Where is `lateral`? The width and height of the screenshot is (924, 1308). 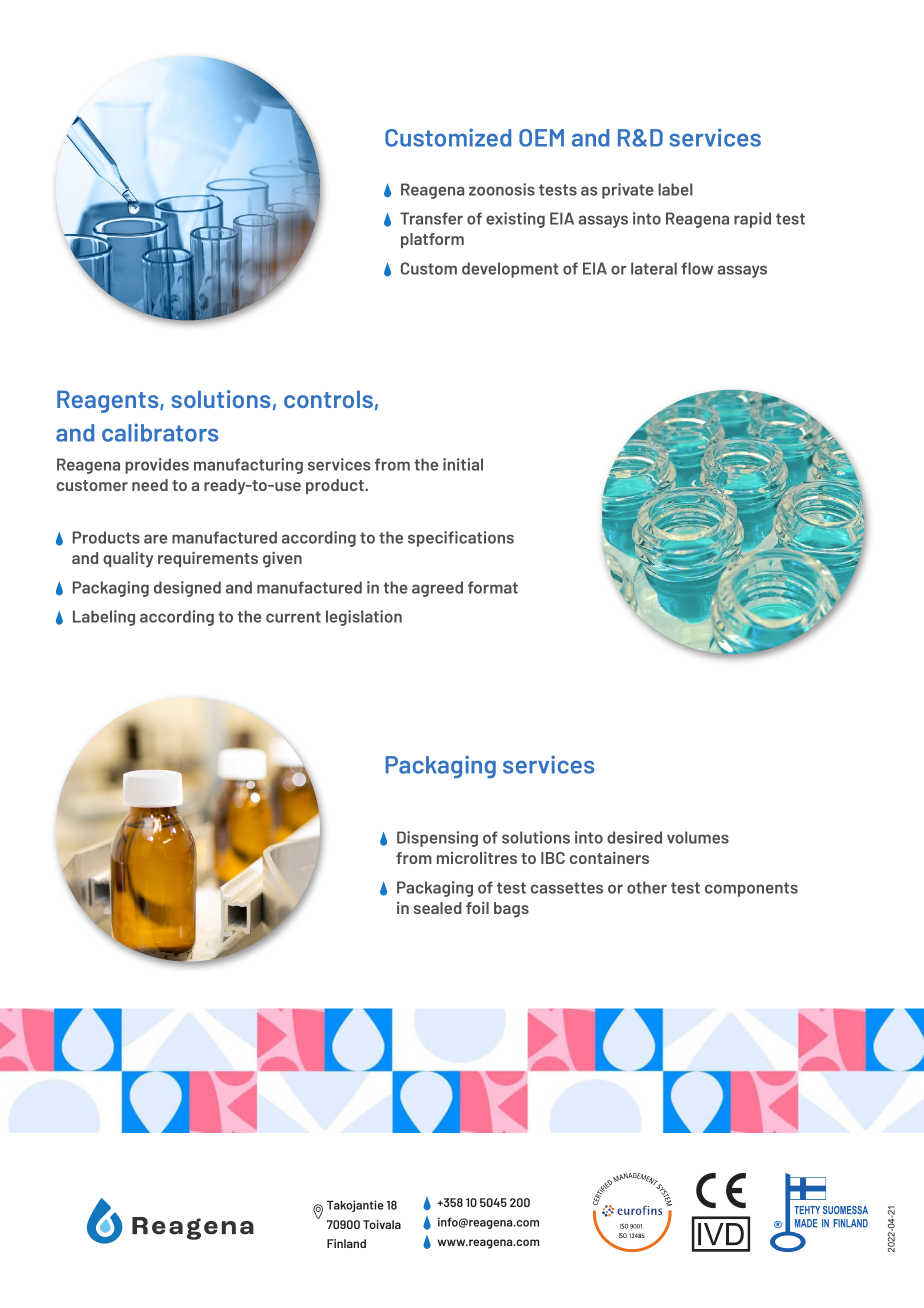
lateral is located at coordinates (654, 268).
